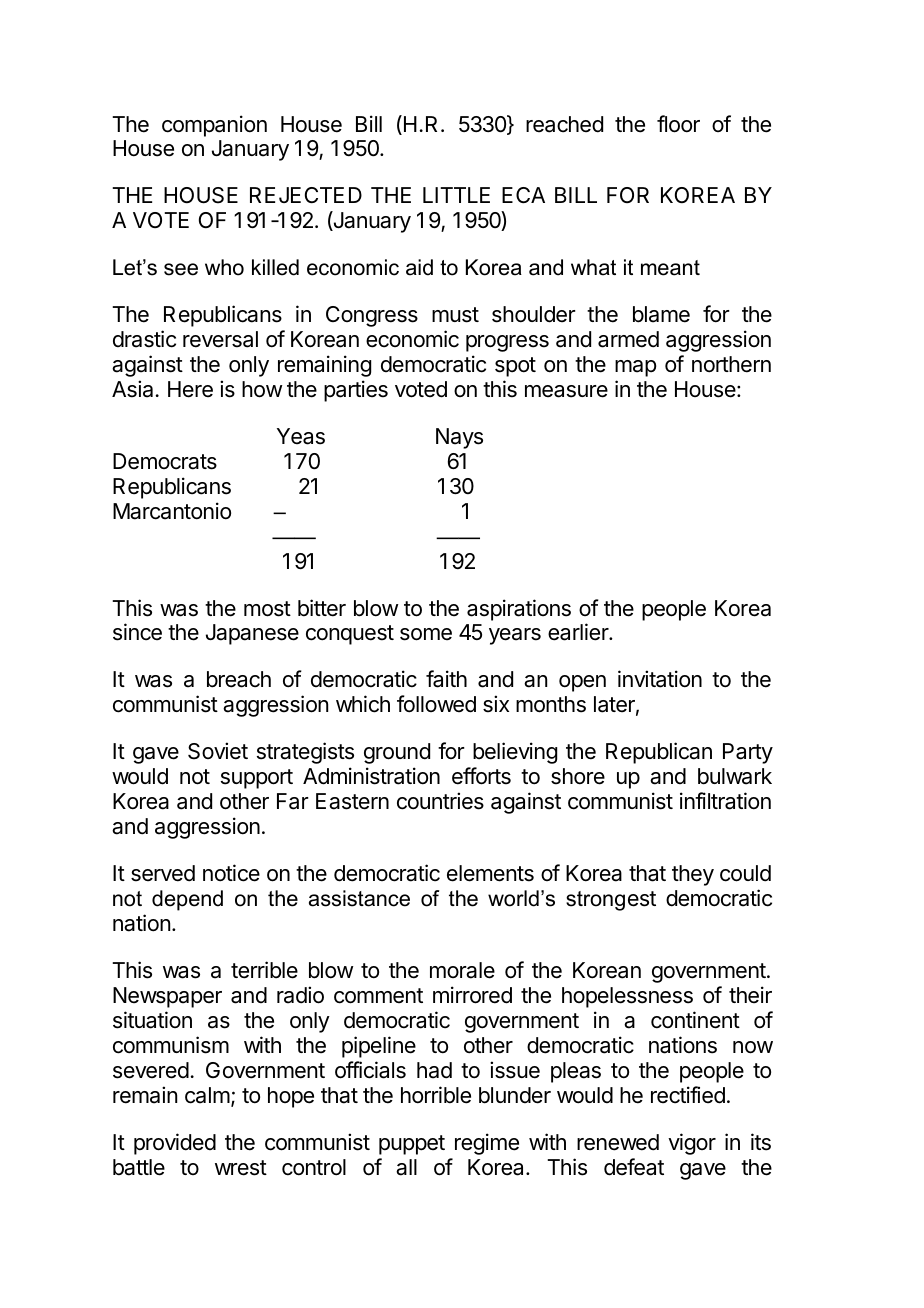 This image has width=924, height=1308. I want to click on LITTLE, so click(456, 195).
